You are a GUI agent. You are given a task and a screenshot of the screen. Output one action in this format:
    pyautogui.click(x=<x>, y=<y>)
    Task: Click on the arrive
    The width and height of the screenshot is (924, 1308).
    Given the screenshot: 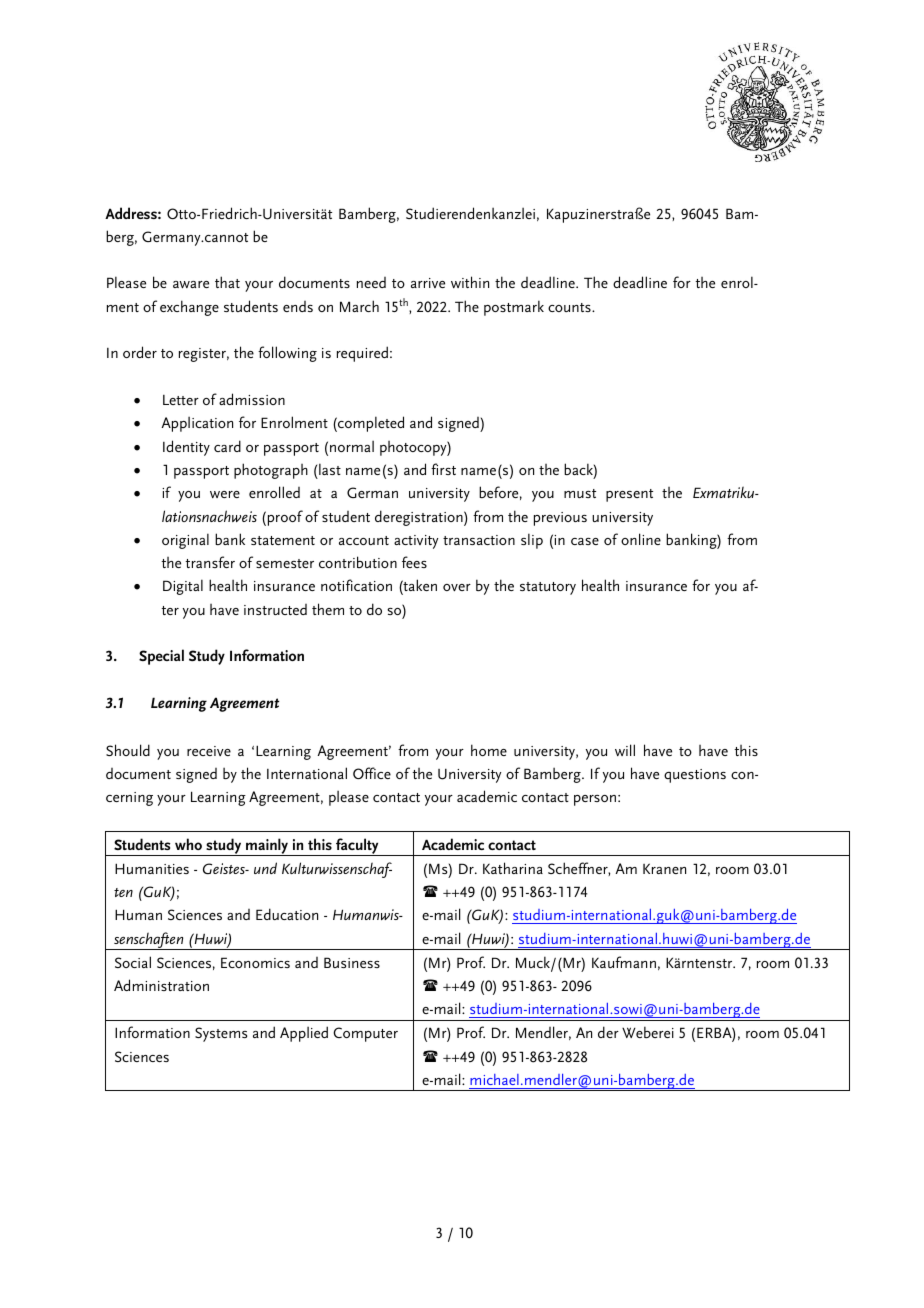 What is the action you would take?
    pyautogui.click(x=428, y=283)
